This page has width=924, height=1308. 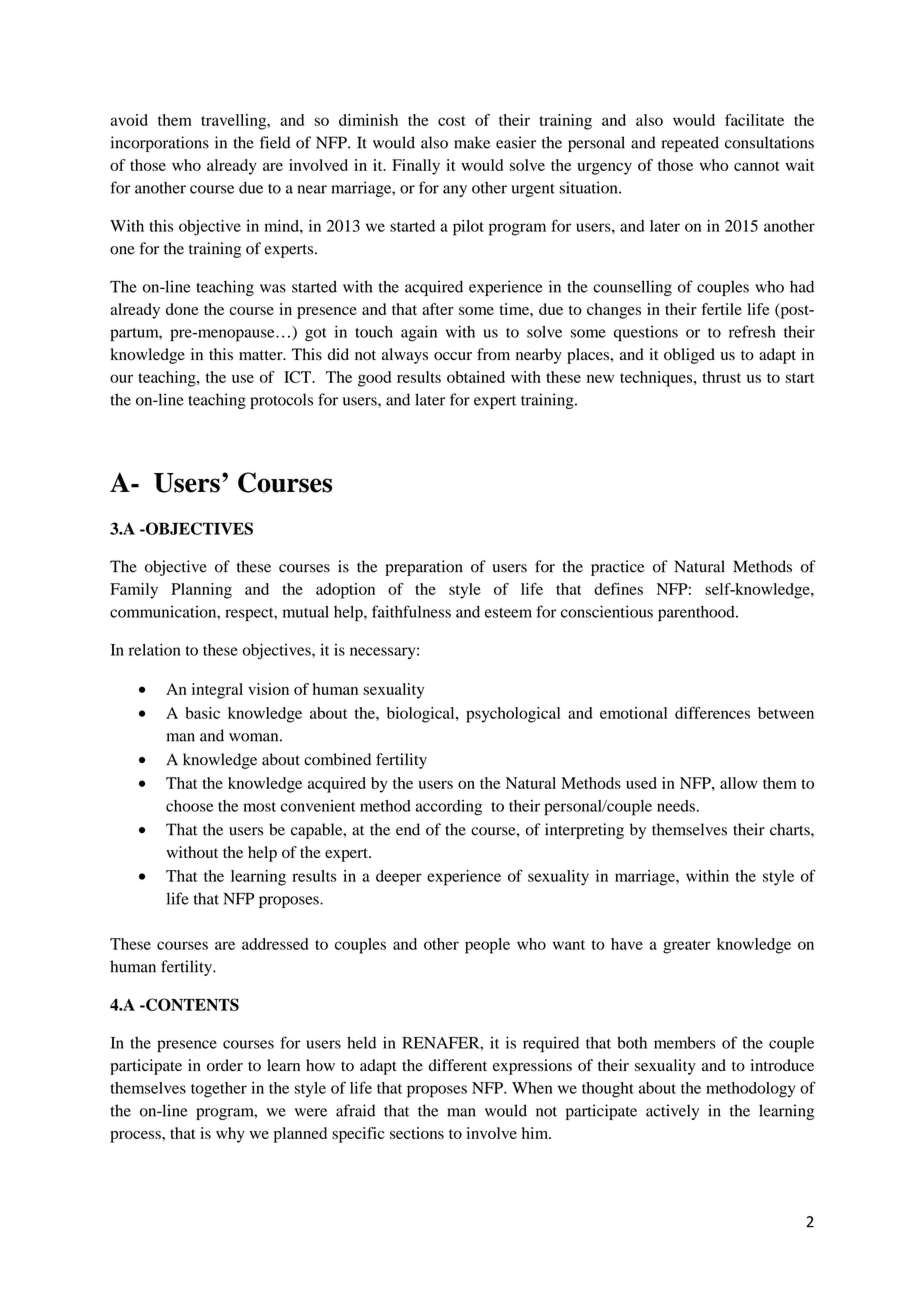 What do you see at coordinates (201, 591) in the page?
I see `Planning` at bounding box center [201, 591].
